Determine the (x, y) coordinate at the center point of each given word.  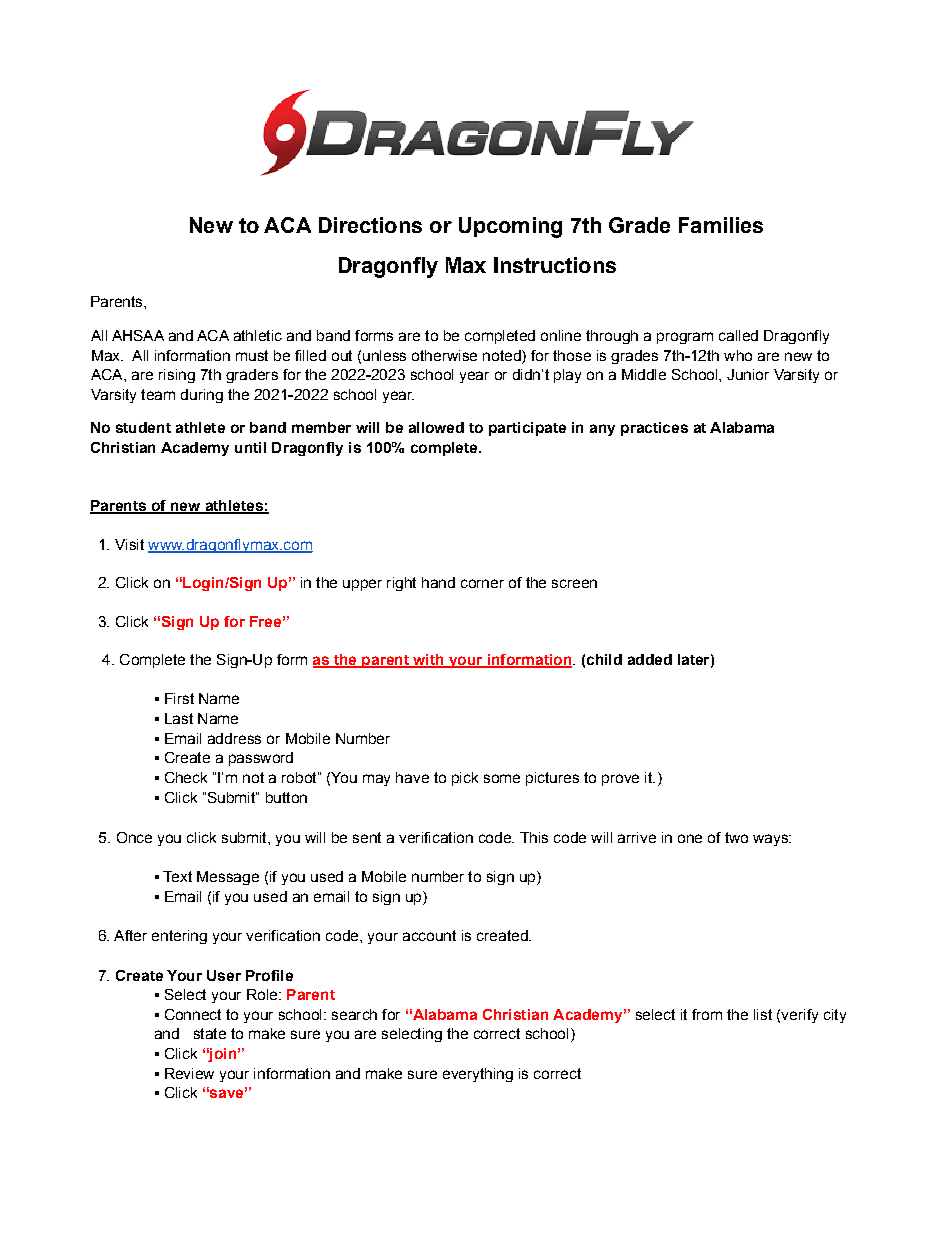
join (221, 1055)
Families (721, 225)
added (650, 659)
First (179, 698)
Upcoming (510, 227)
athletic (258, 335)
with (428, 661)
